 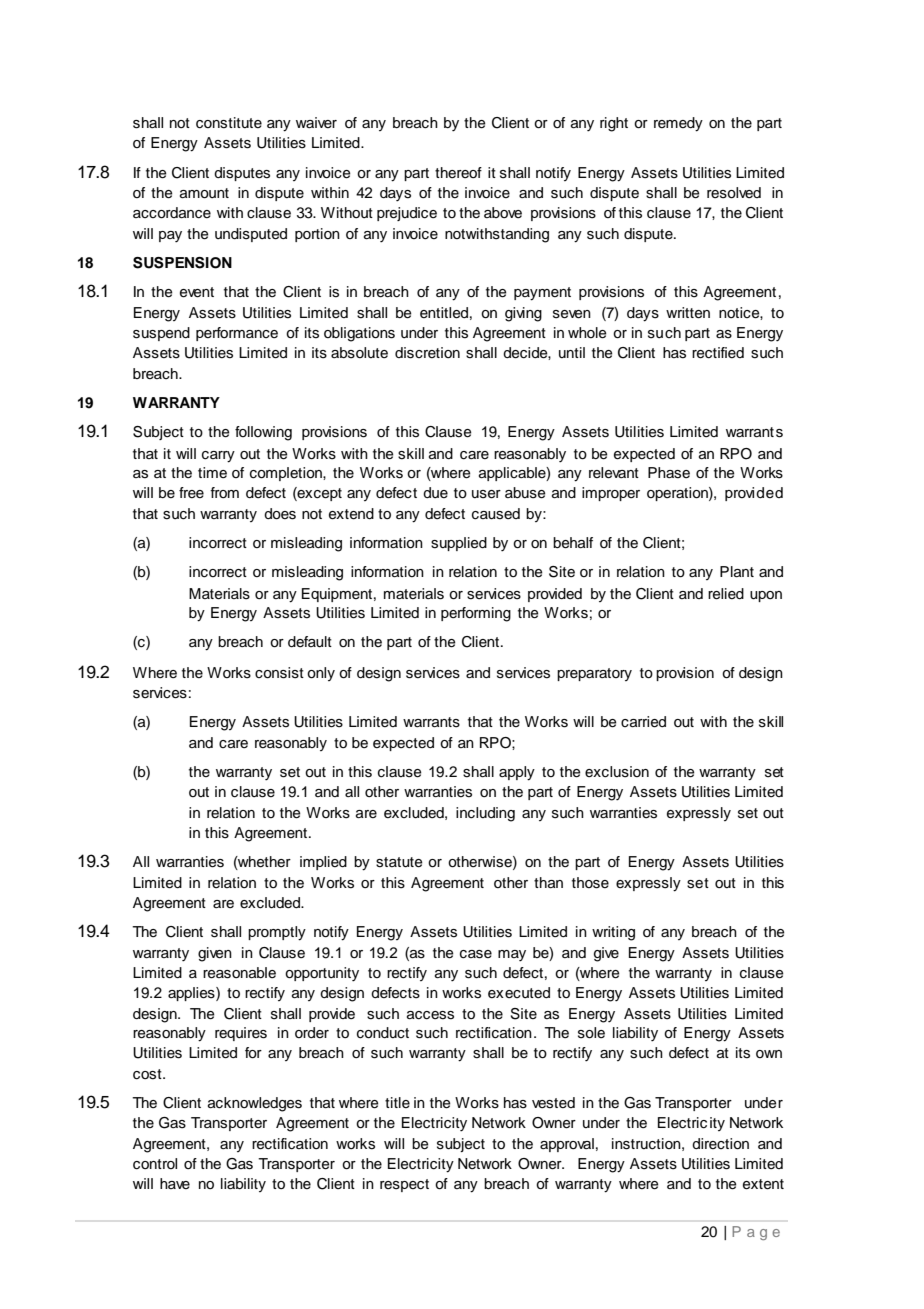 What do you see at coordinates (229, 123) in the image?
I see `constitute` at bounding box center [229, 123].
